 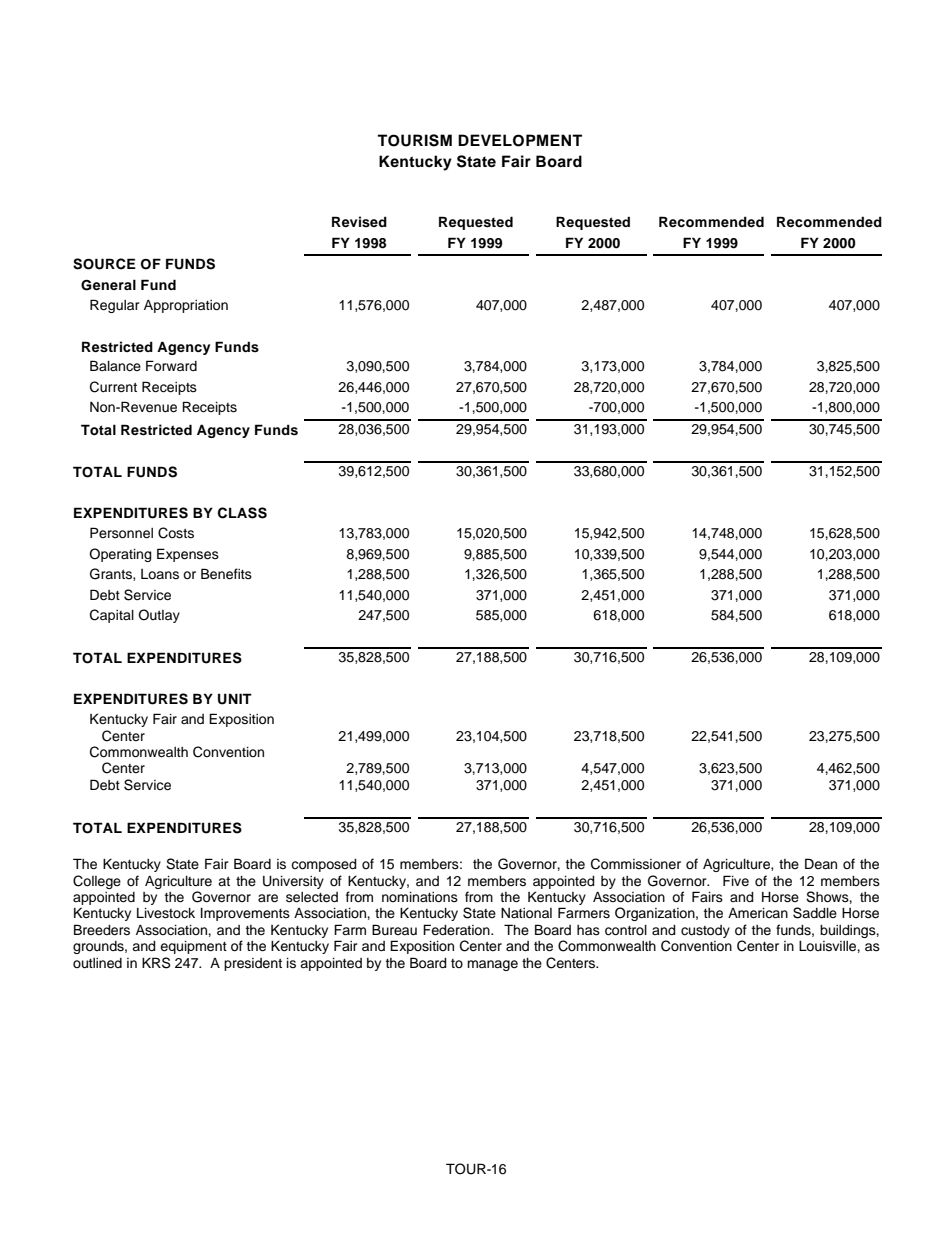 I want to click on Expenses, so click(x=188, y=555).
